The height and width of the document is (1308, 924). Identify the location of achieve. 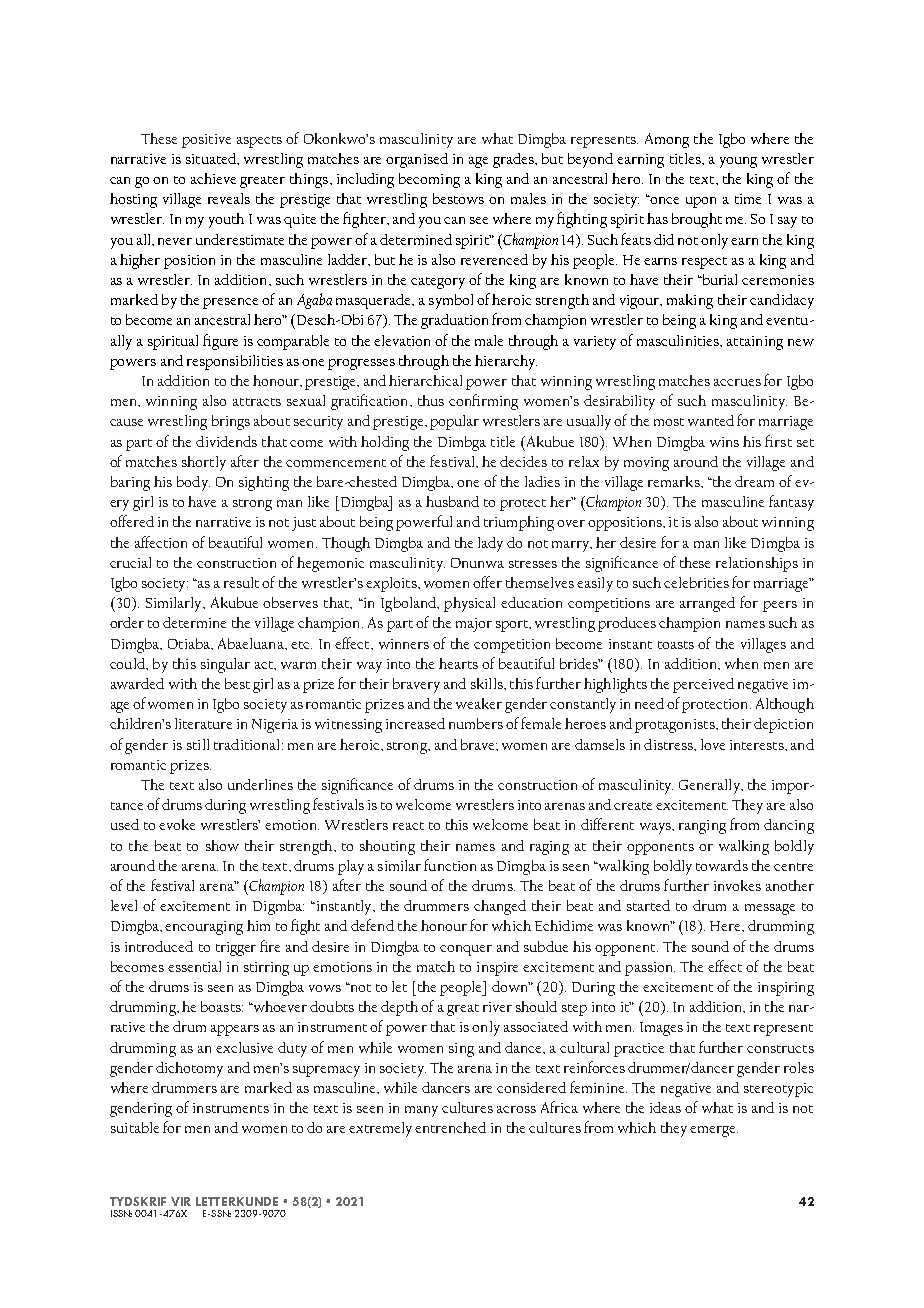
(213, 178).
